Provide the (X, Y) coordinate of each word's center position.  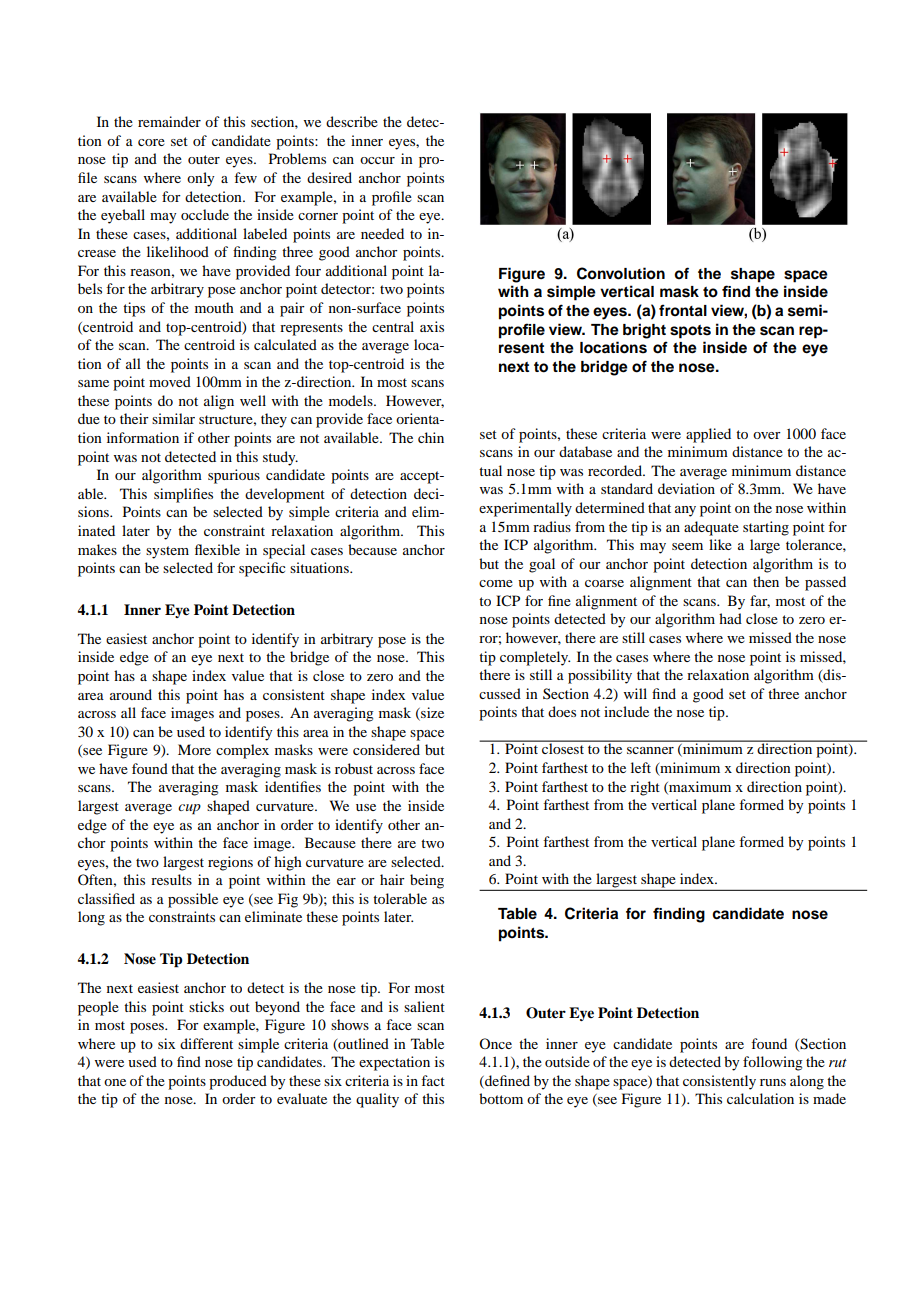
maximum (699, 787)
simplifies (183, 495)
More (194, 749)
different (206, 1043)
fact (433, 1080)
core (151, 142)
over (767, 435)
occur (377, 160)
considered (386, 749)
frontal (683, 310)
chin (431, 437)
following (773, 1063)
